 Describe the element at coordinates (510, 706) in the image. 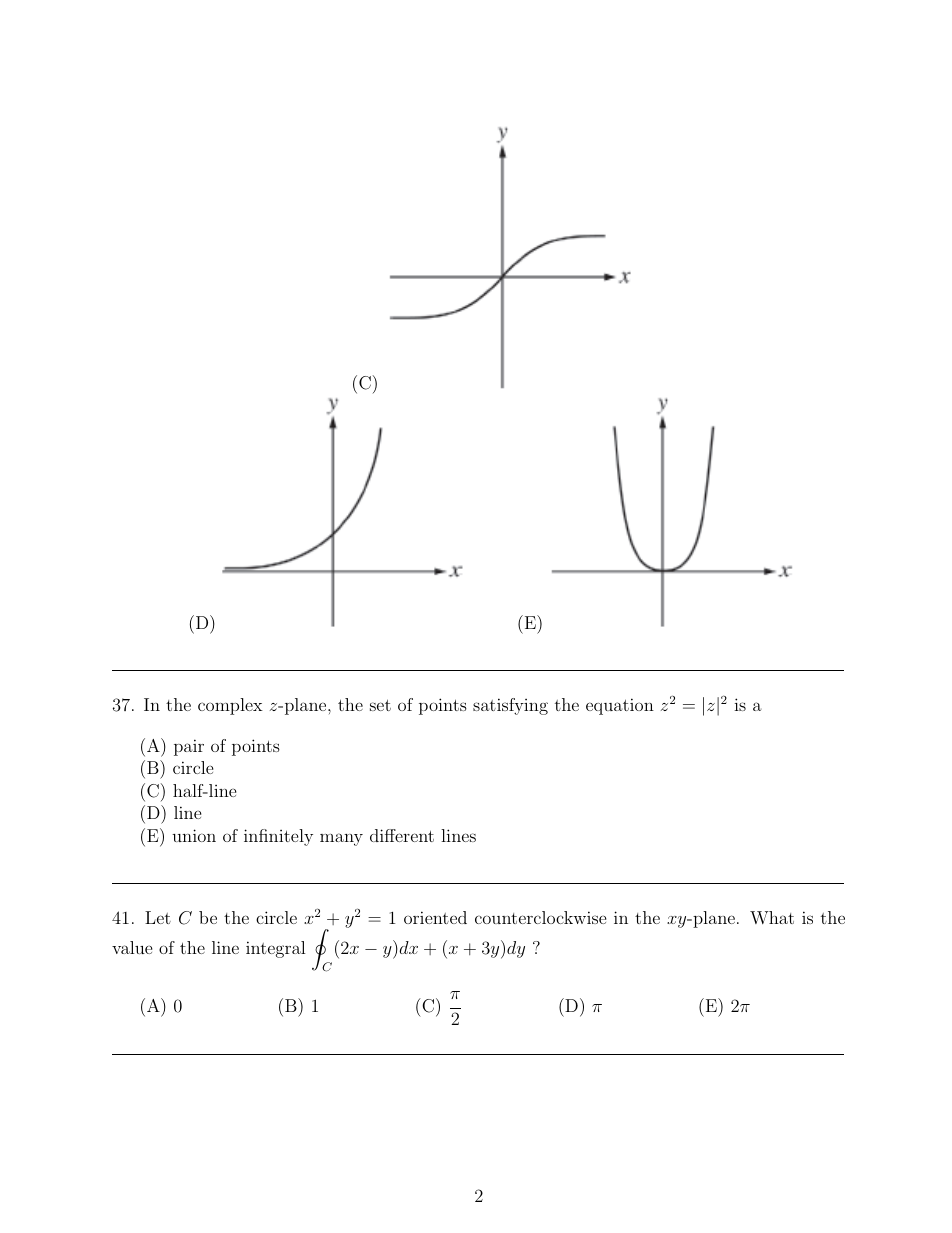

I see `satisfying` at that location.
